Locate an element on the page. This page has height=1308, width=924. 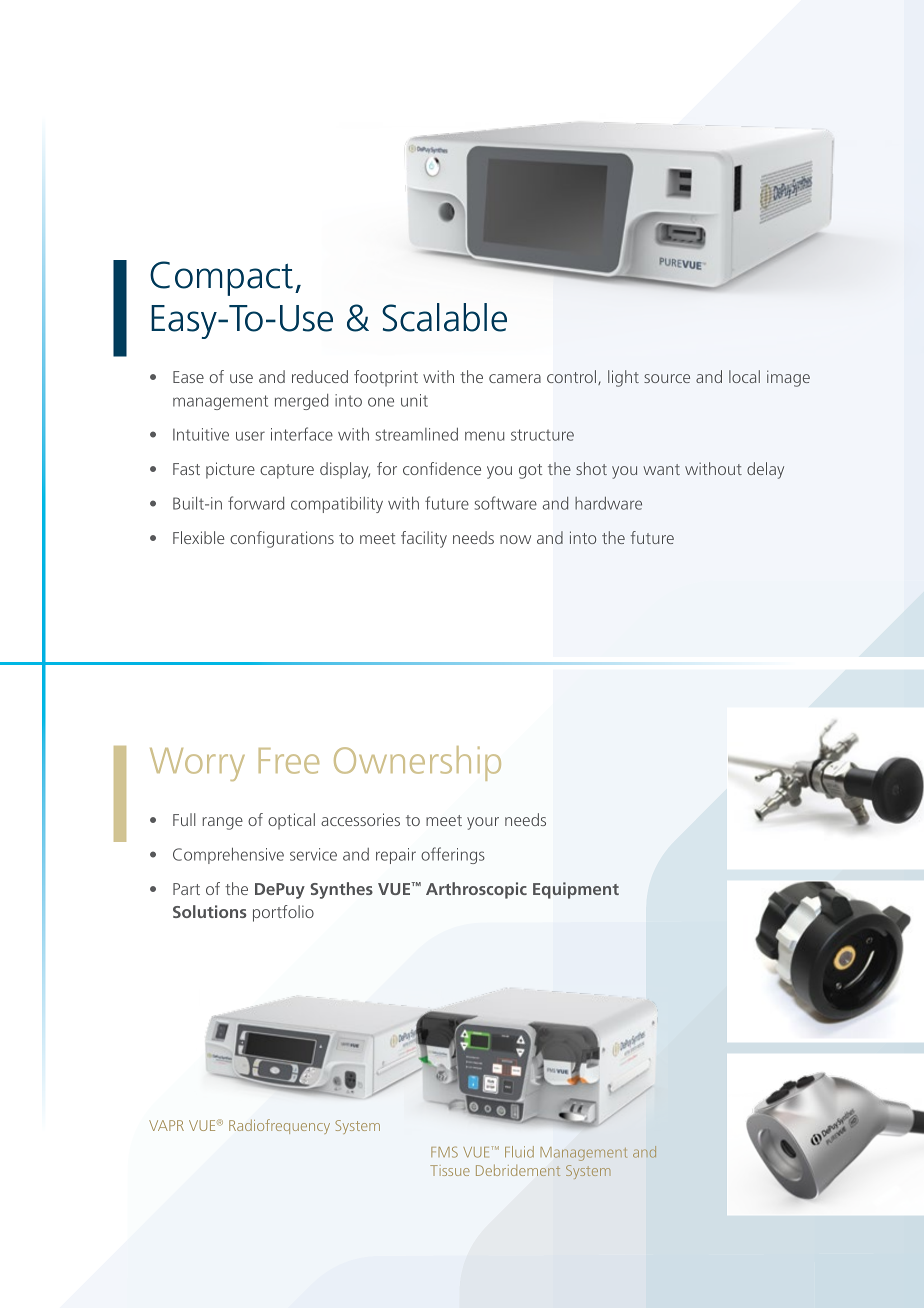
Equipment is located at coordinates (576, 890).
